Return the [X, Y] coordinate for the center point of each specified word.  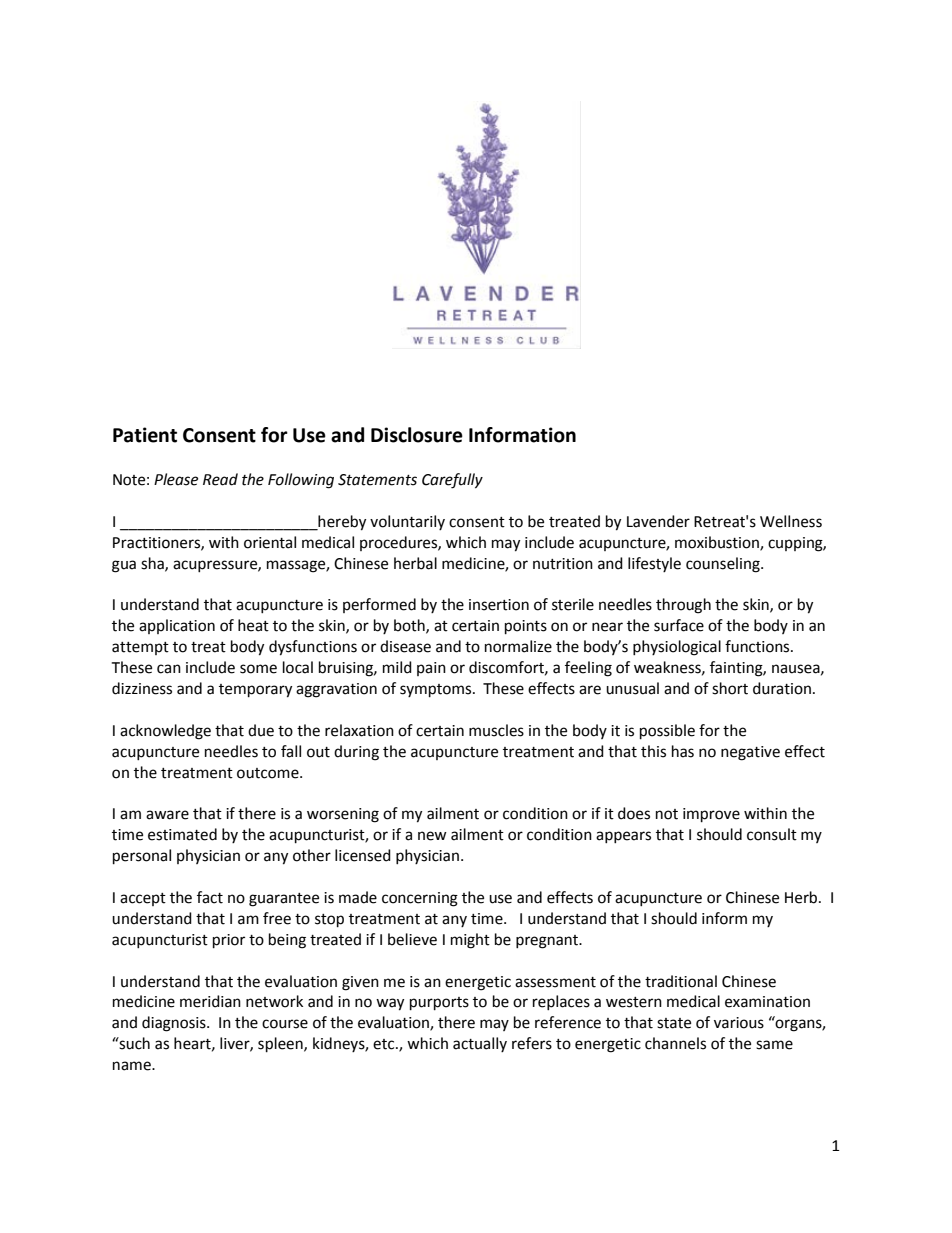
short [730, 688]
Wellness [791, 521]
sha [153, 564]
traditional [681, 981]
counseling [724, 565]
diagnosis [175, 1024]
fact [210, 897]
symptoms [437, 691]
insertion [499, 605]
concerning [420, 899]
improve [711, 815]
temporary [255, 691]
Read [220, 479]
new [432, 836]
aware [167, 815]
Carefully [452, 481]
